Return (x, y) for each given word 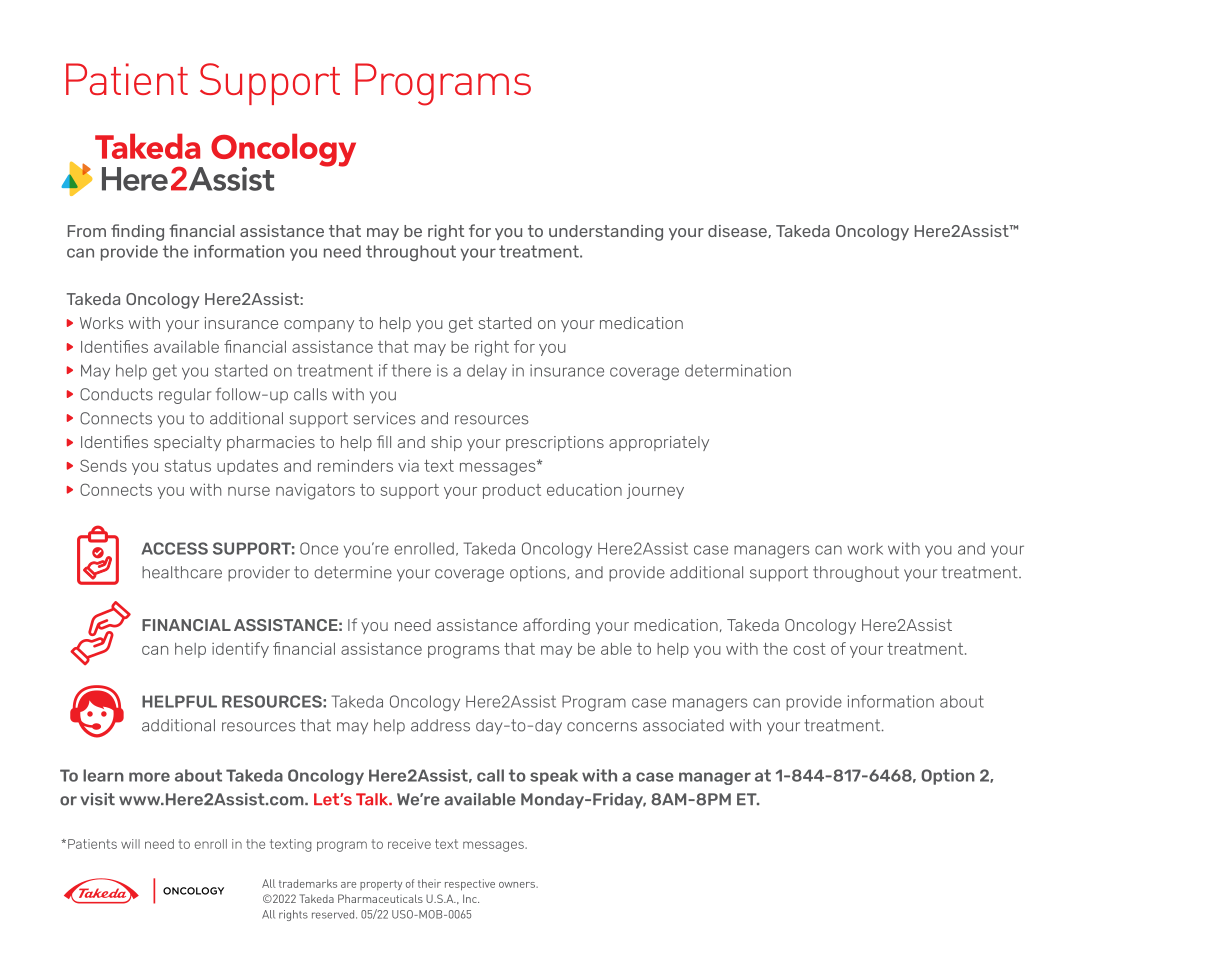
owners (518, 885)
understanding (606, 233)
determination (738, 370)
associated (683, 725)
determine (353, 572)
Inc (471, 898)
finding (137, 232)
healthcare (182, 572)
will (130, 844)
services (384, 418)
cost (809, 649)
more (149, 777)
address (440, 725)
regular (185, 396)
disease (738, 231)
